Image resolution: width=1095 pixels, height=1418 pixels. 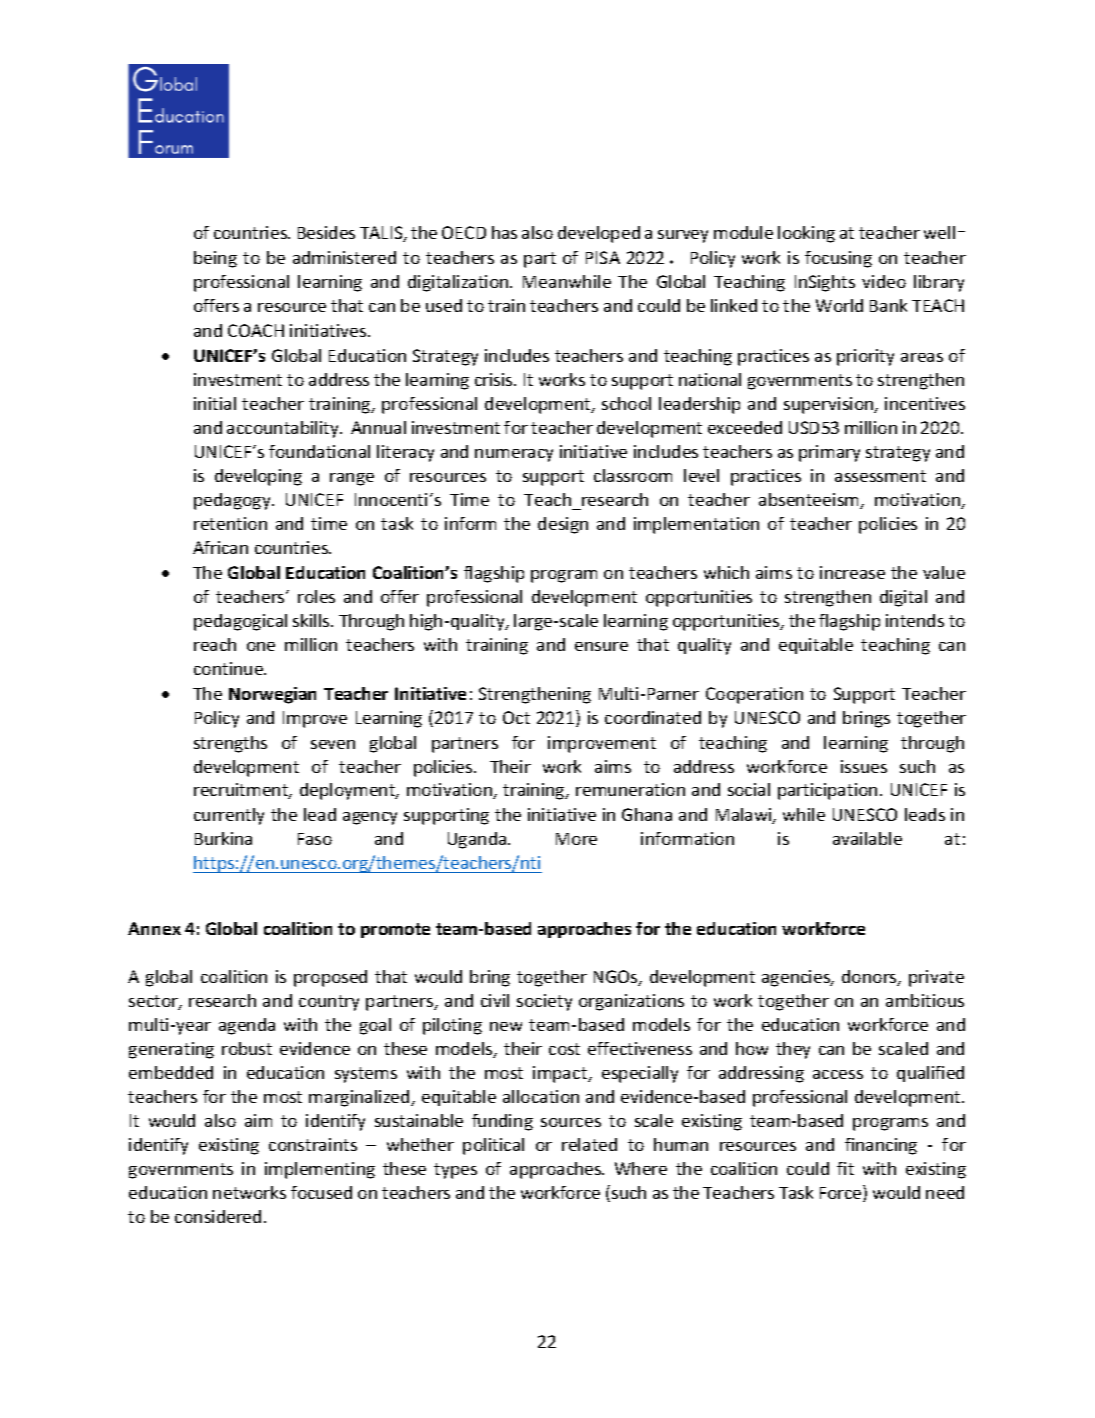 What do you see at coordinates (284, 429) in the screenshot?
I see `accountability` at bounding box center [284, 429].
